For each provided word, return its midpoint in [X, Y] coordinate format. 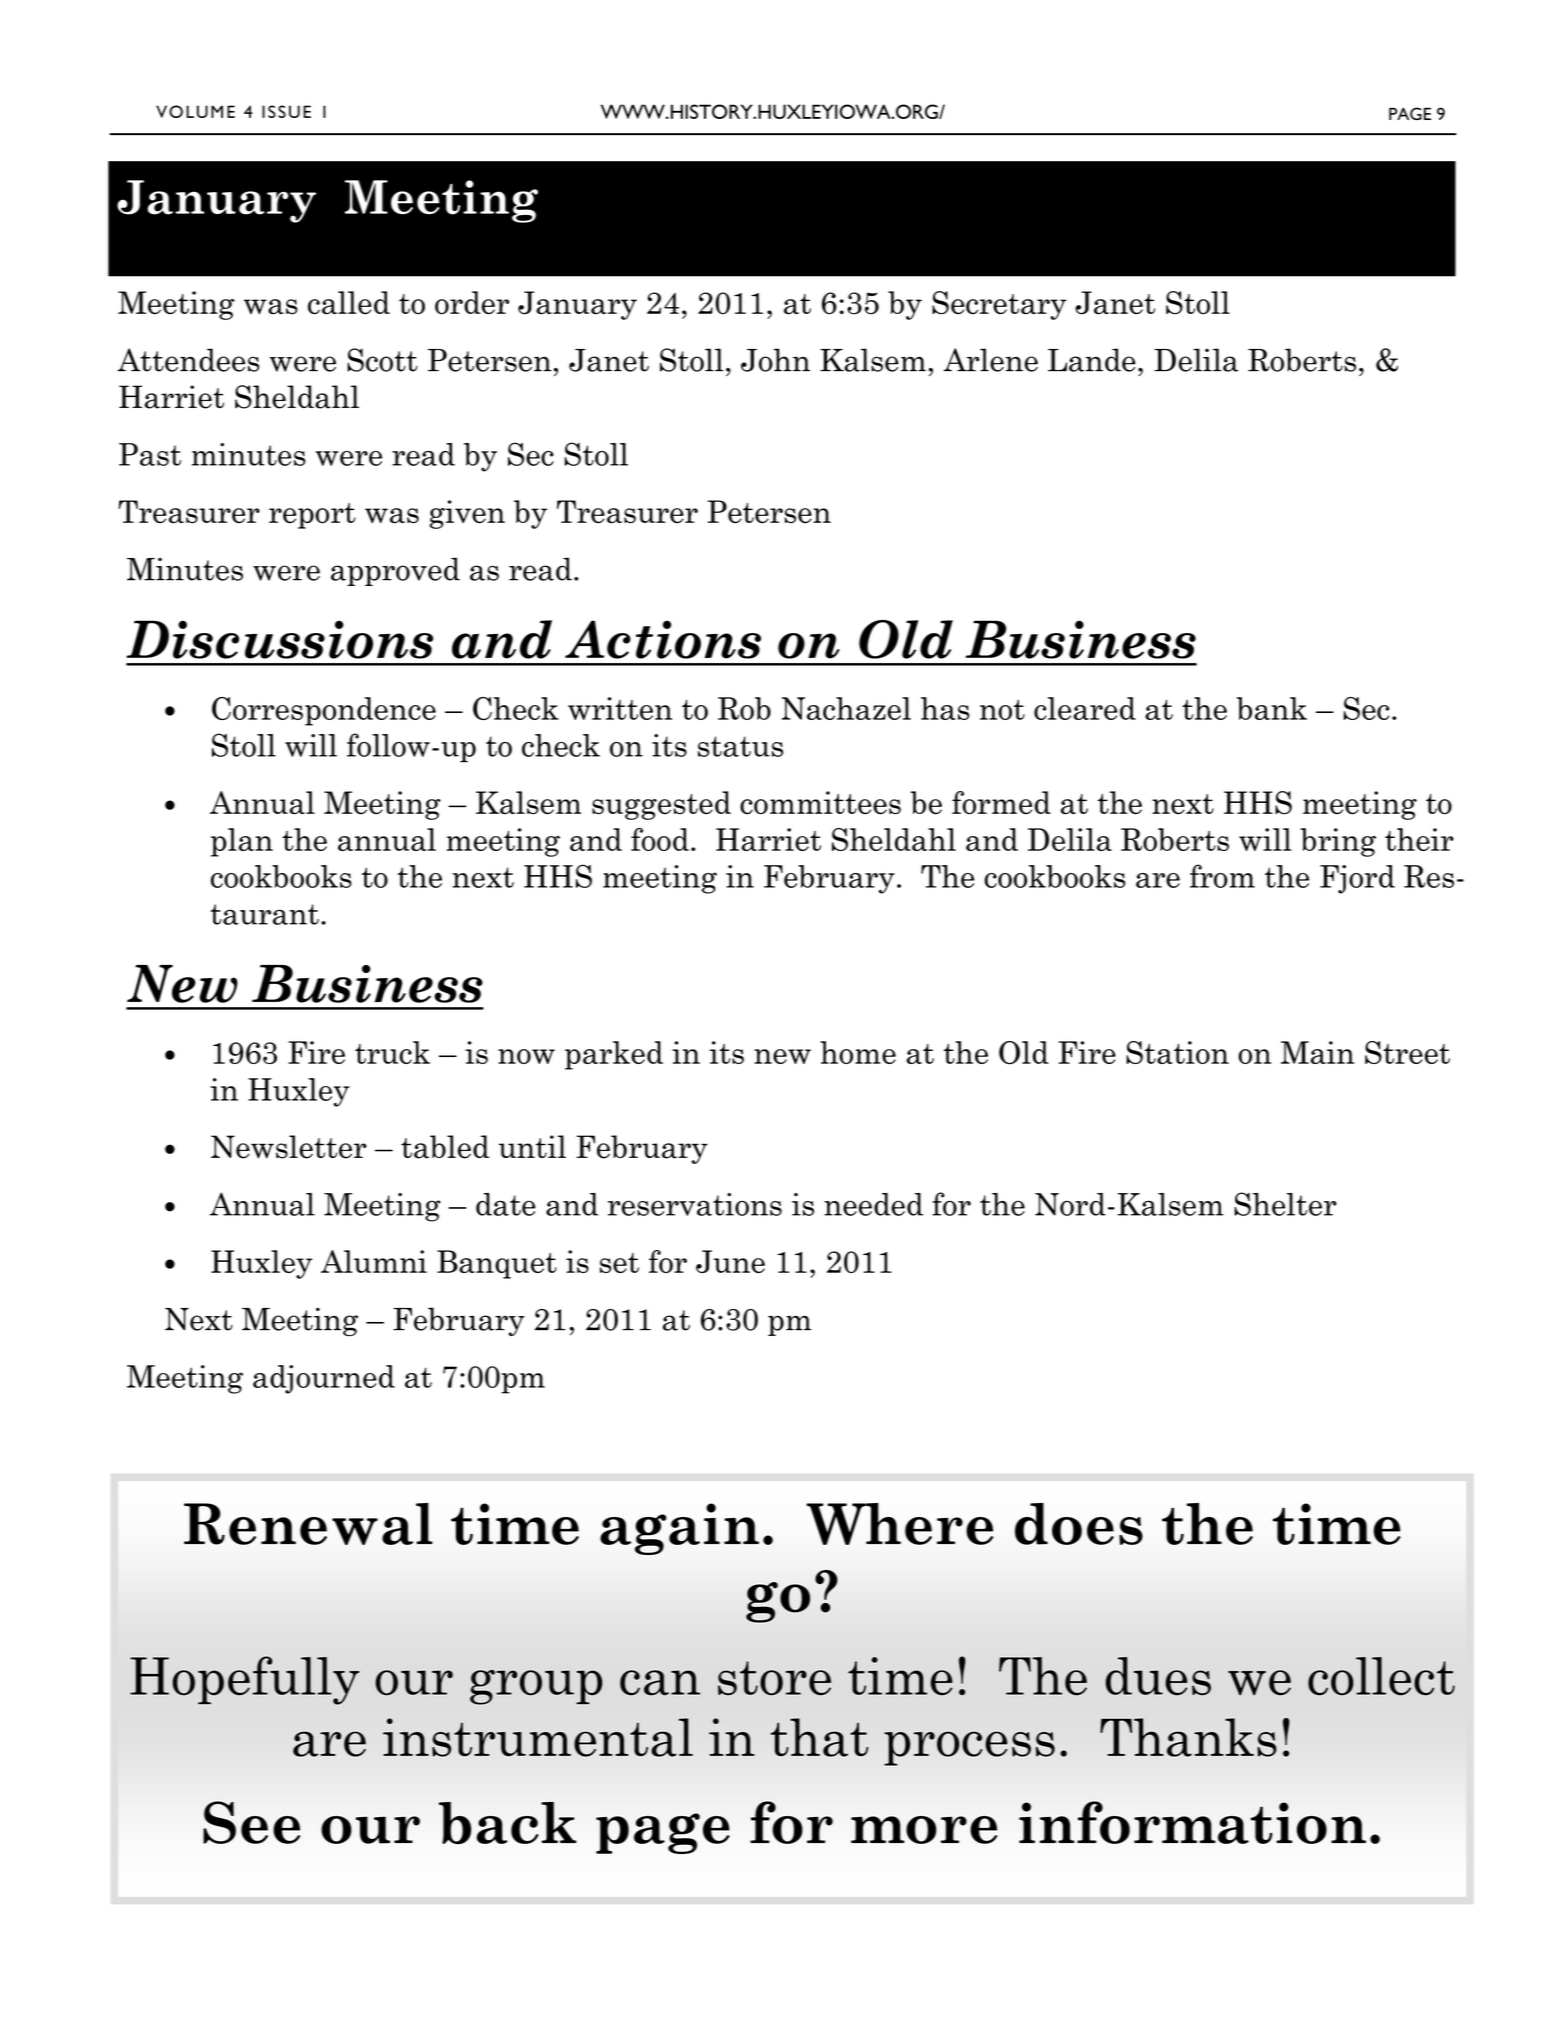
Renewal [308, 1524]
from [1222, 876]
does [1079, 1524]
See [251, 1822]
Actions [663, 639]
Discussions [279, 639]
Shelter [1285, 1204]
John [775, 360]
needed [873, 1204]
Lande [1092, 360]
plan [242, 842]
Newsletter [289, 1147]
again [679, 1529]
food [660, 839]
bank [1272, 708]
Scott [382, 360]
